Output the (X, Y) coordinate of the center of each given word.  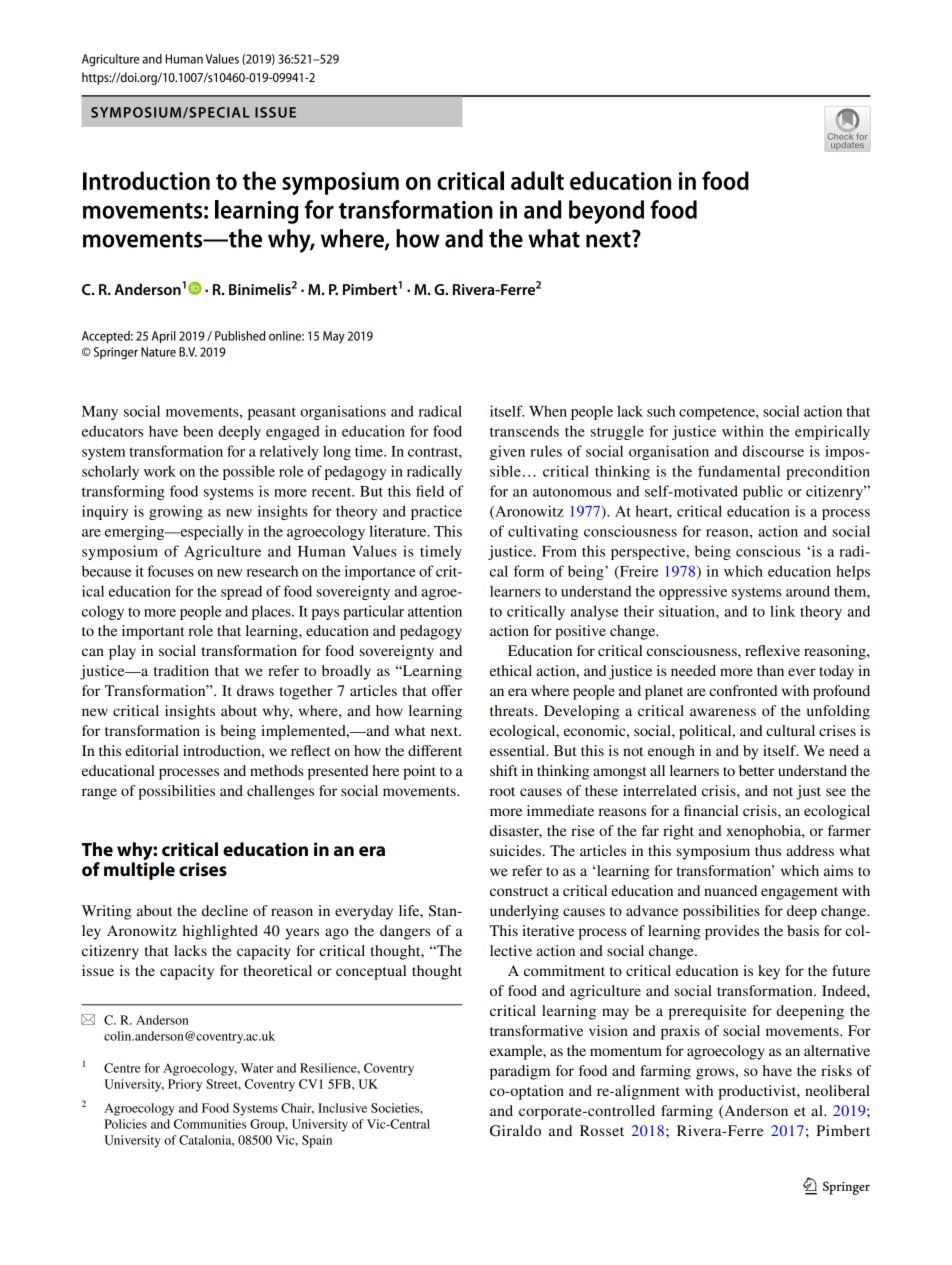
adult (537, 180)
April (164, 337)
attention (435, 611)
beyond (606, 212)
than (770, 670)
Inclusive (342, 1108)
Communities (210, 1124)
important (153, 632)
